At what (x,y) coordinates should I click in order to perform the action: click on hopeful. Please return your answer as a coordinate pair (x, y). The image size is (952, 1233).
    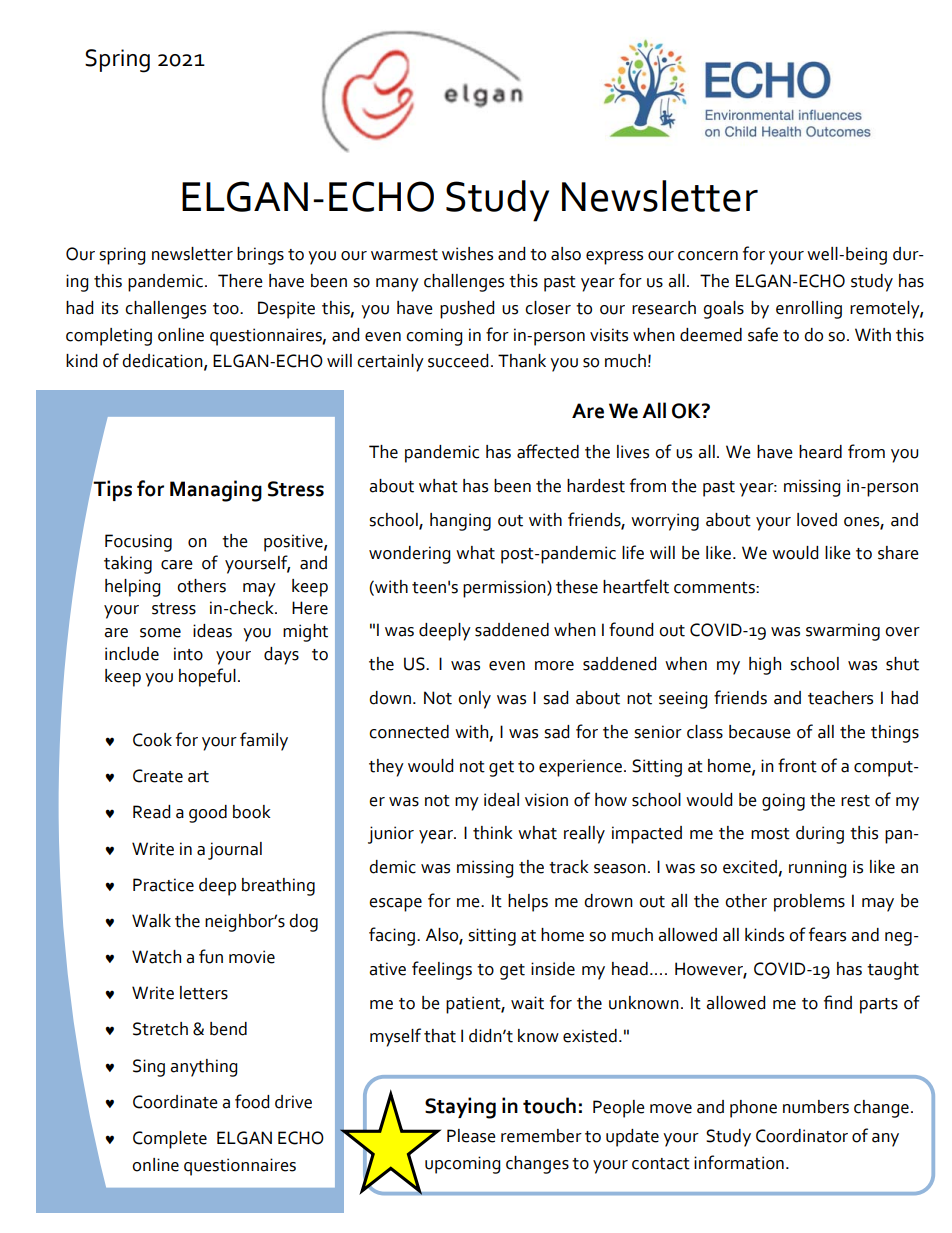
    Looking at the image, I should click on (207, 677).
